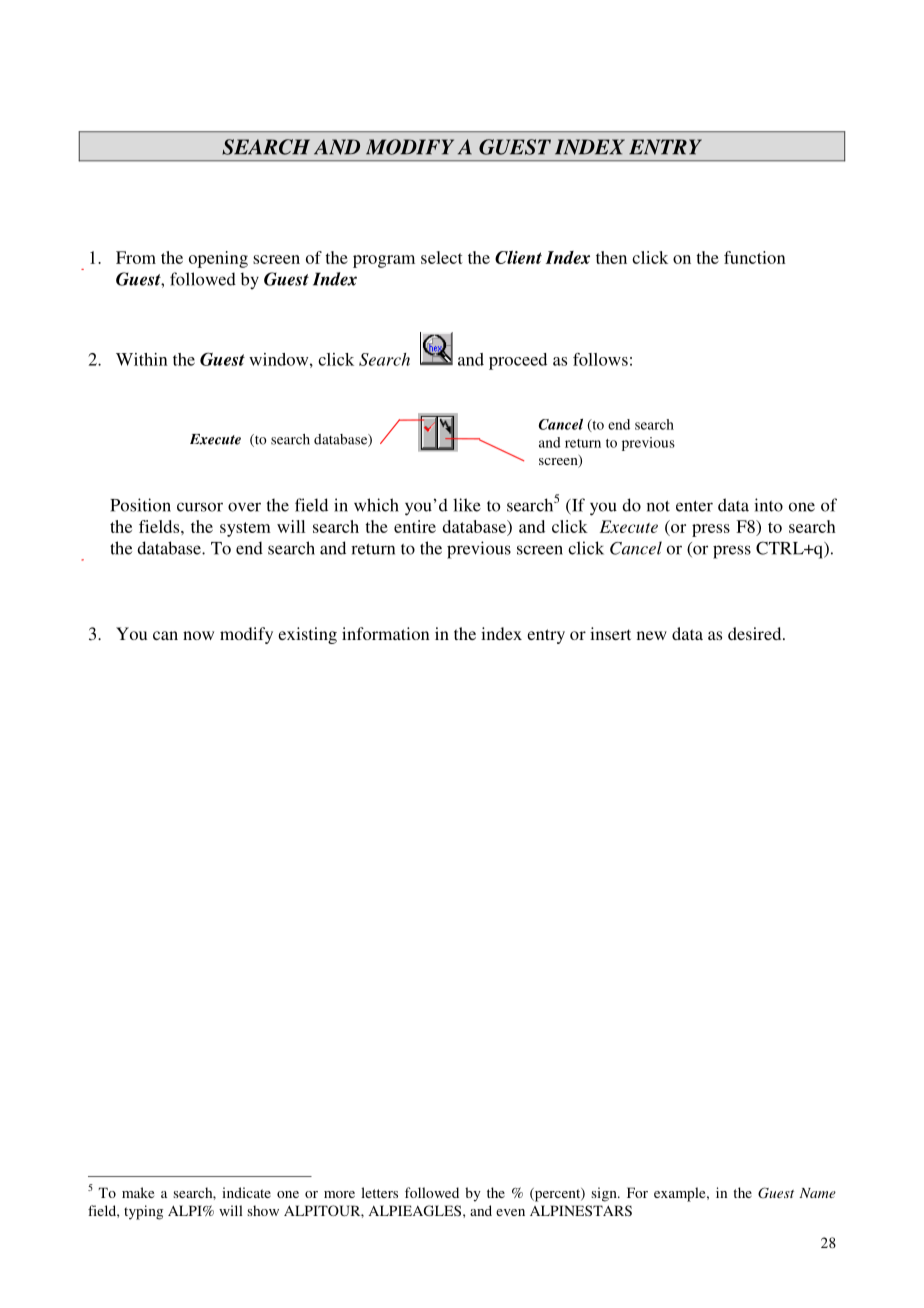 This screenshot has width=924, height=1308. Describe the element at coordinates (246, 1192) in the screenshot. I see `indicate` at that location.
